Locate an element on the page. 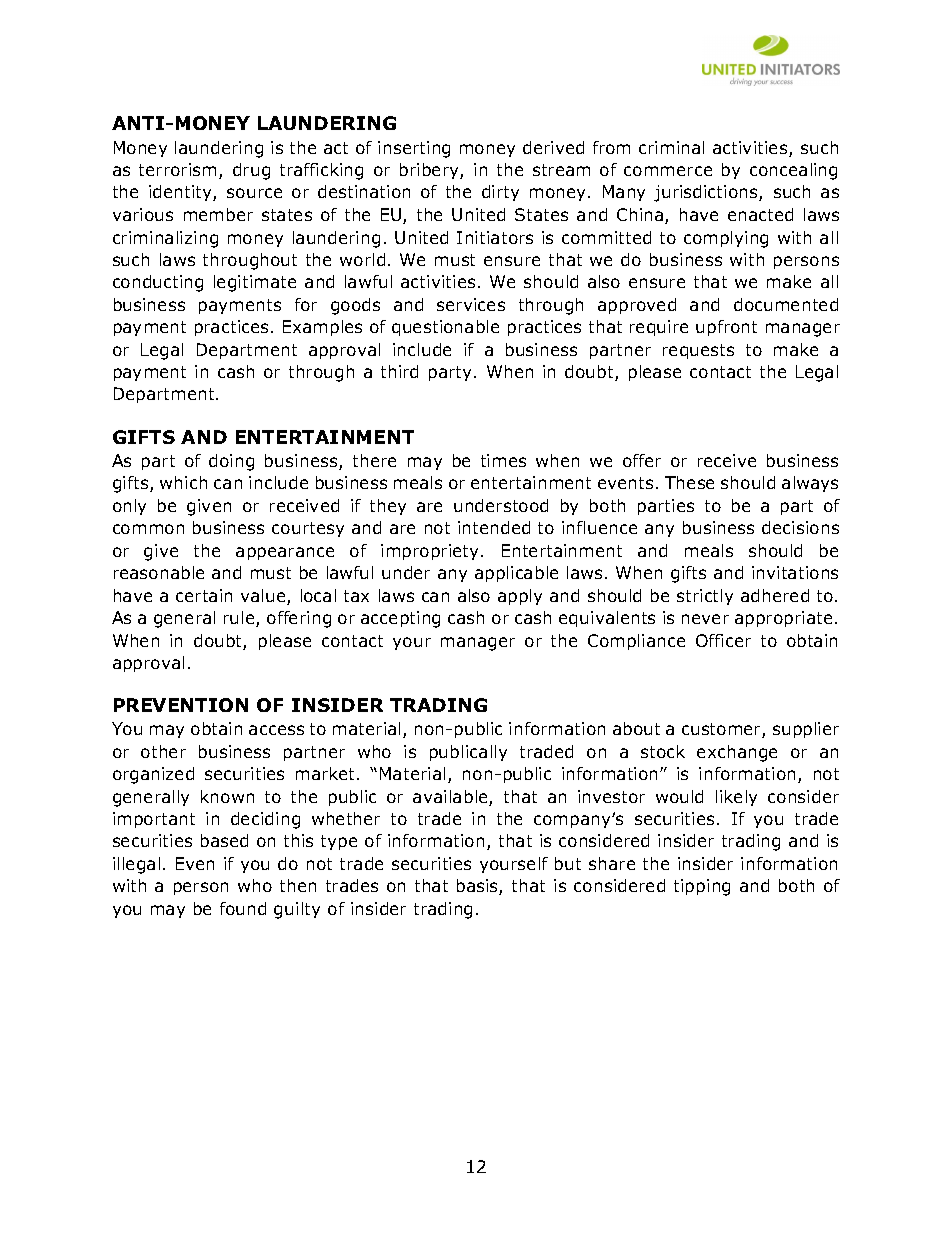 This page has width=952, height=1233. common is located at coordinates (148, 529).
